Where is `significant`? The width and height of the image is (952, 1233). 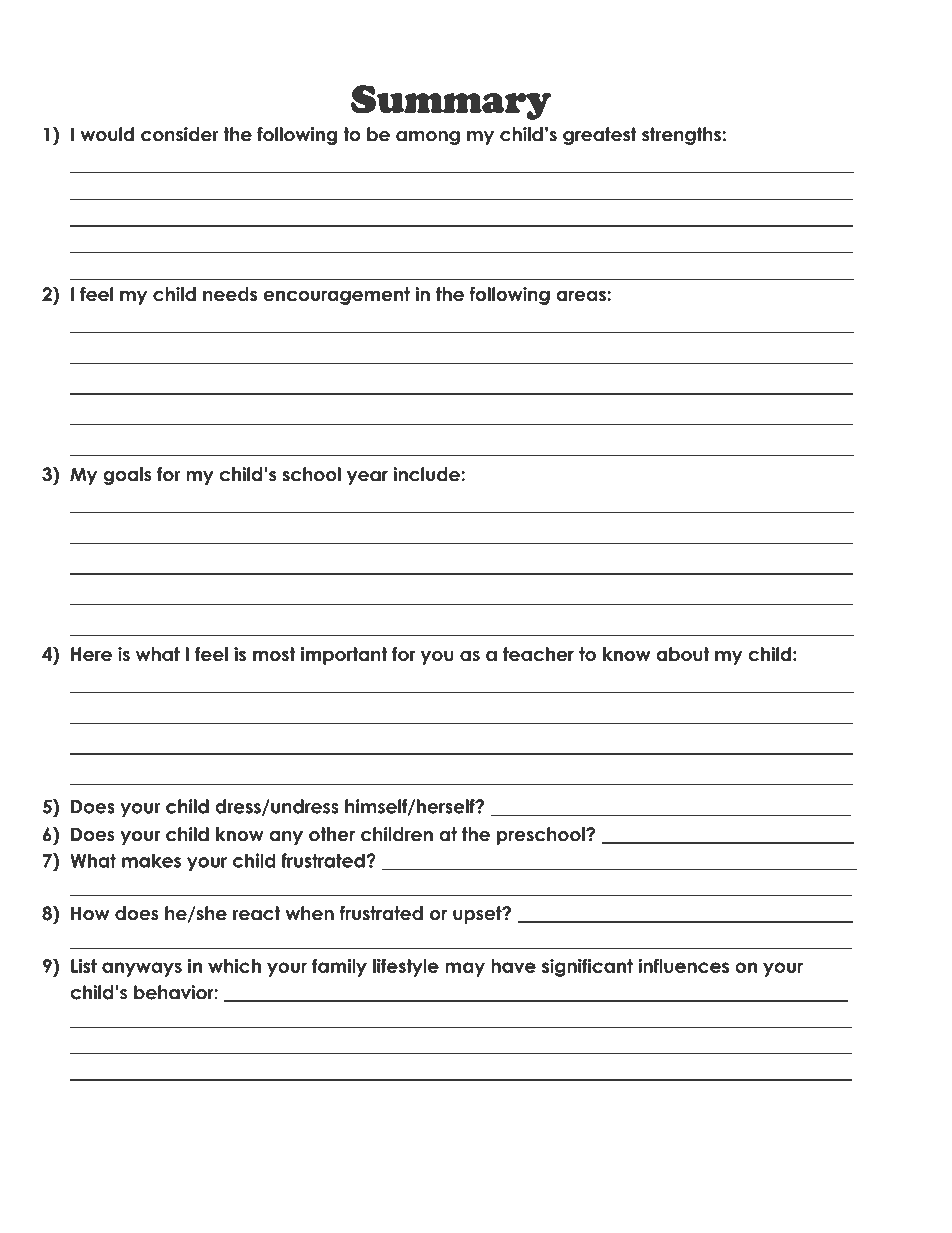
significant is located at coordinates (587, 967).
